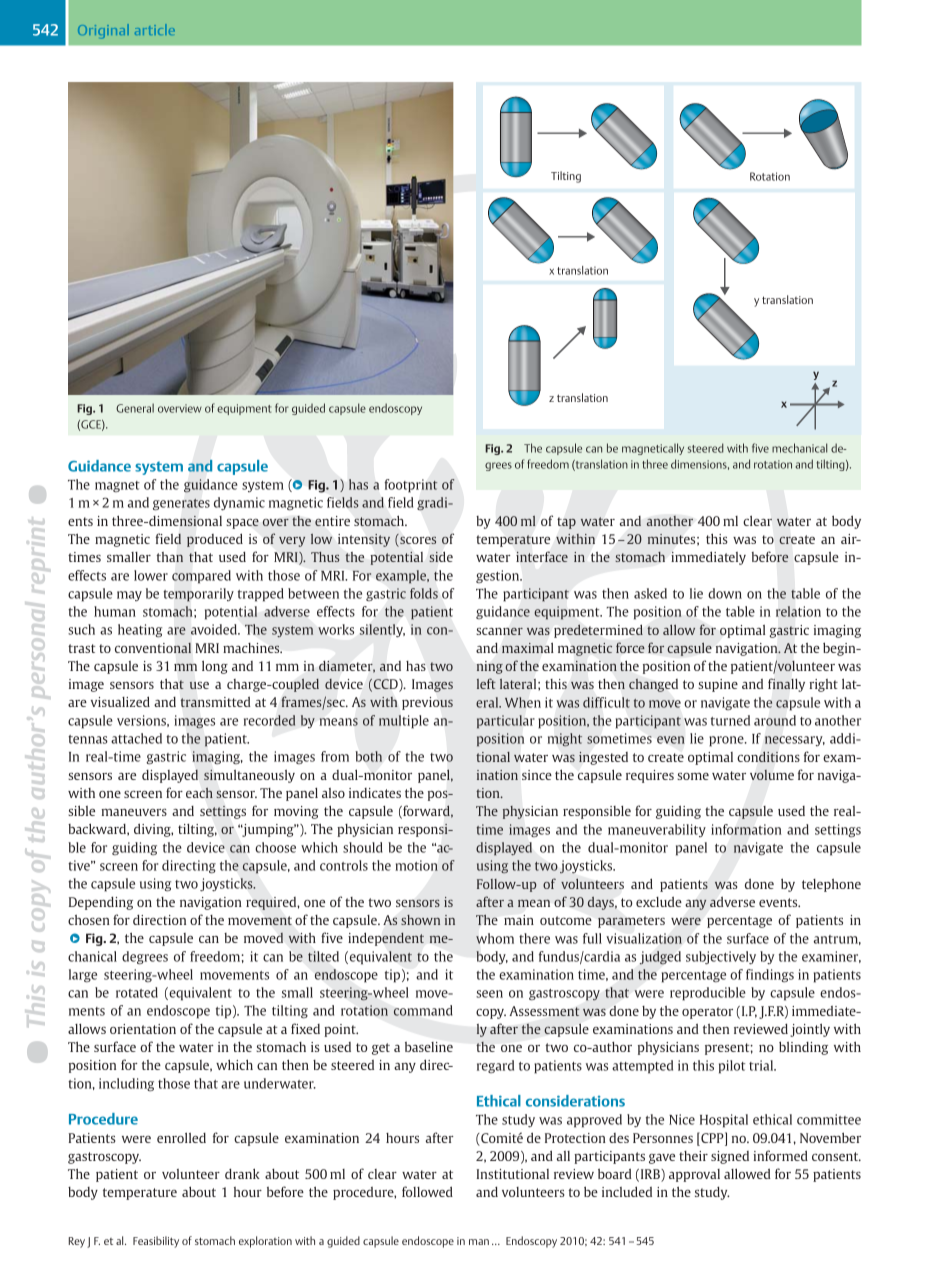  I want to click on signed, so click(730, 1157).
